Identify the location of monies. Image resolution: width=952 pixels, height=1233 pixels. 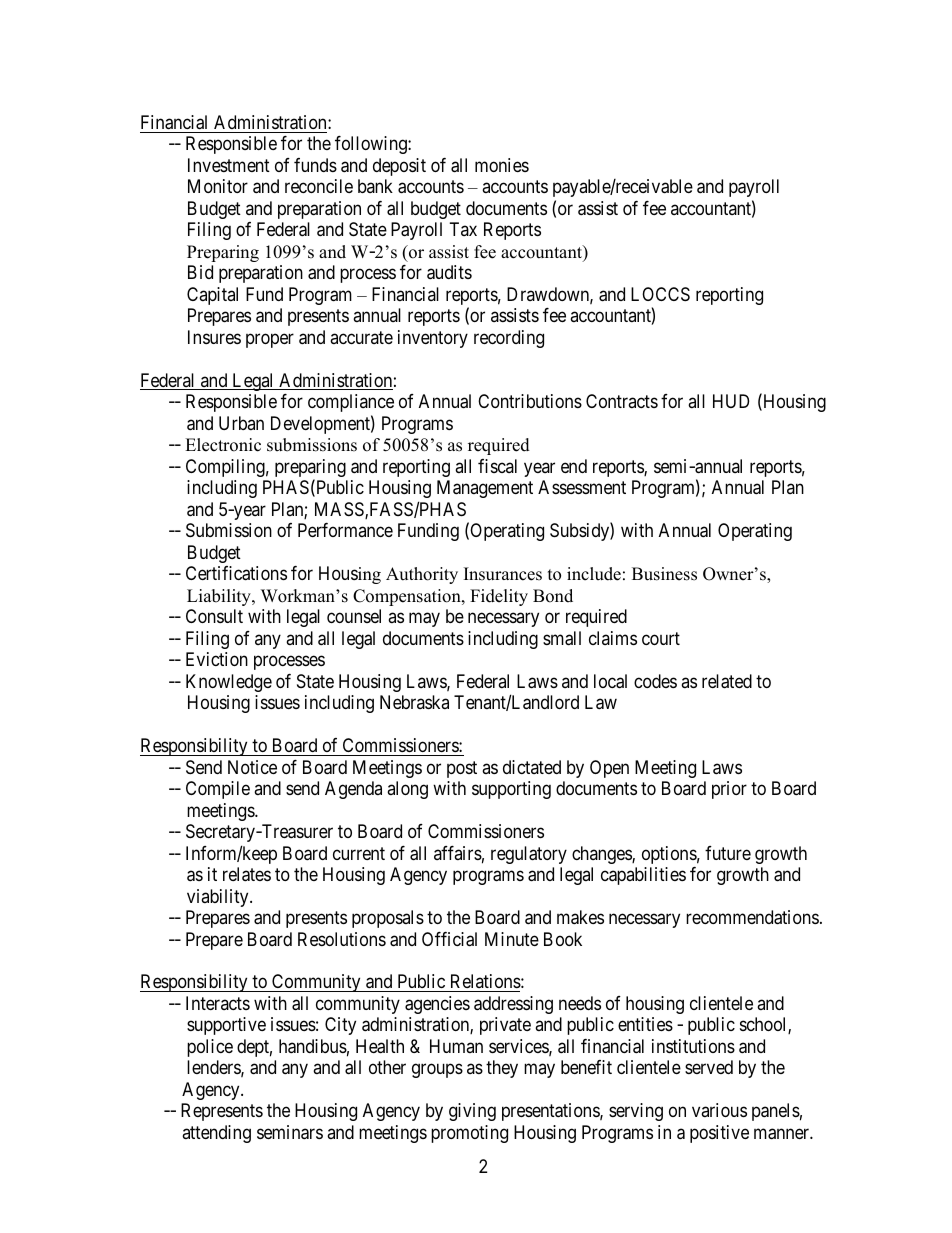
(502, 165).
